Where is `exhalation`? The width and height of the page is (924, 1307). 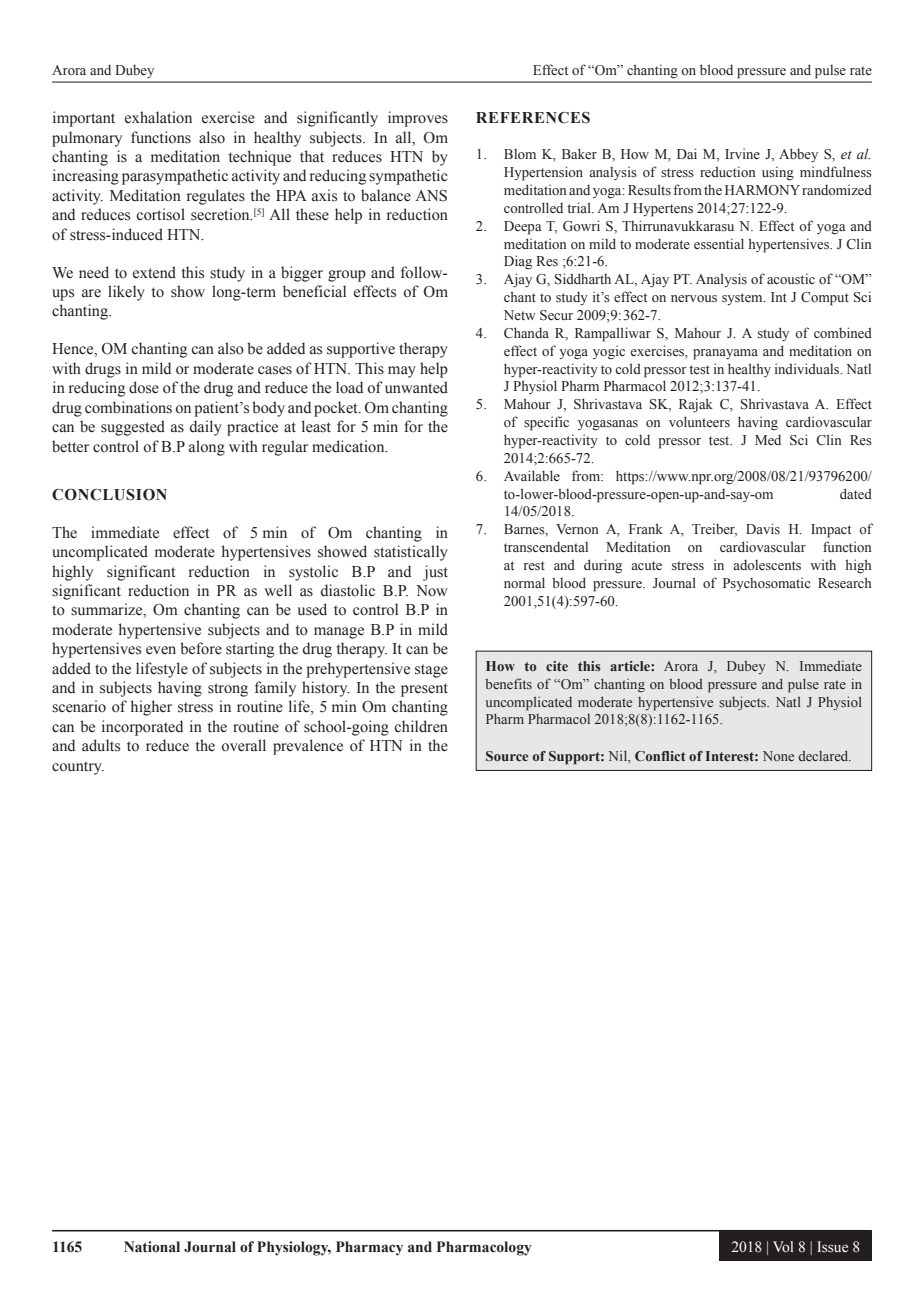
exhalation is located at coordinates (158, 117).
